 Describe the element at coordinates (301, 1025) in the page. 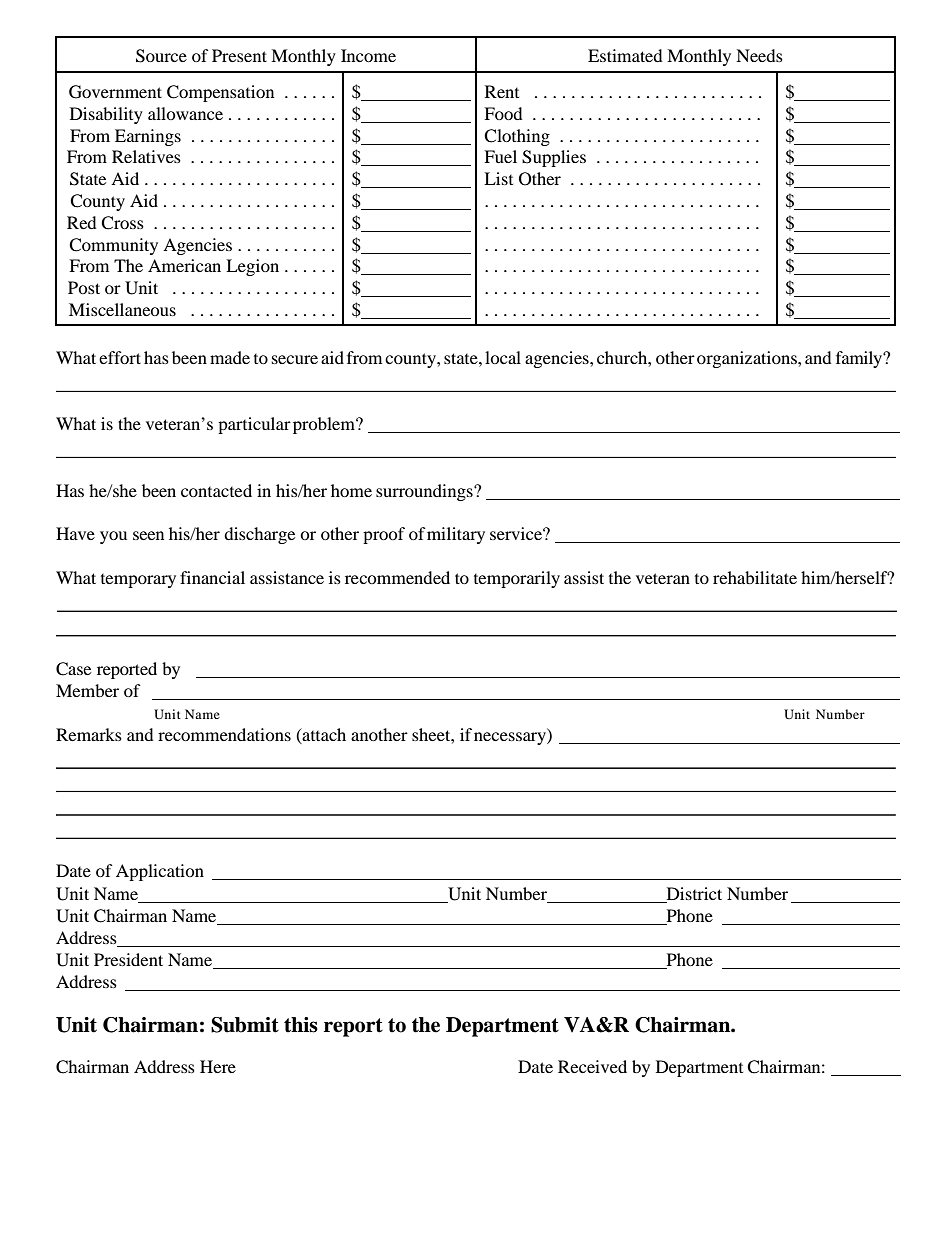

I see `this` at that location.
